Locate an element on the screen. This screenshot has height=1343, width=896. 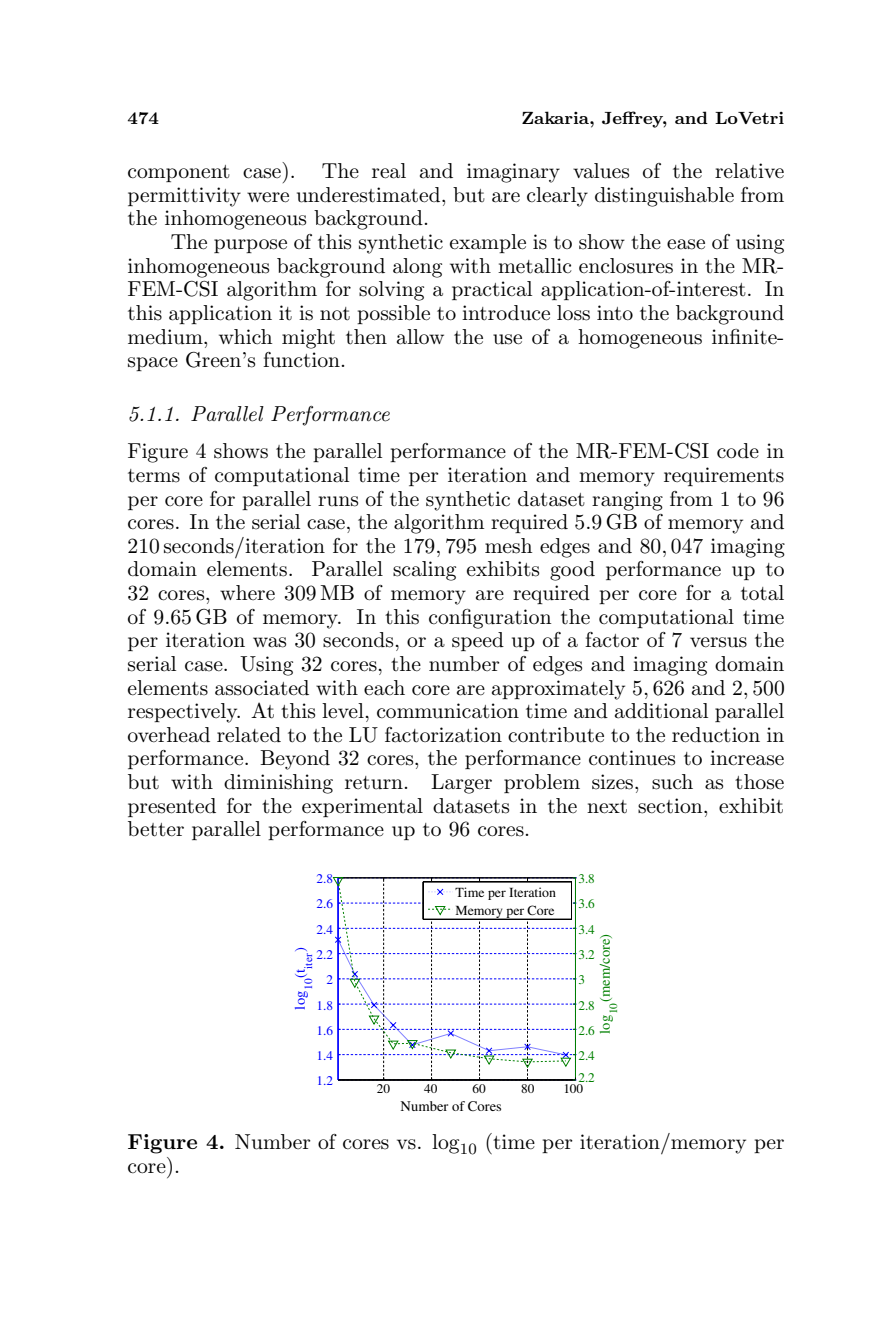
where is located at coordinates (247, 592).
